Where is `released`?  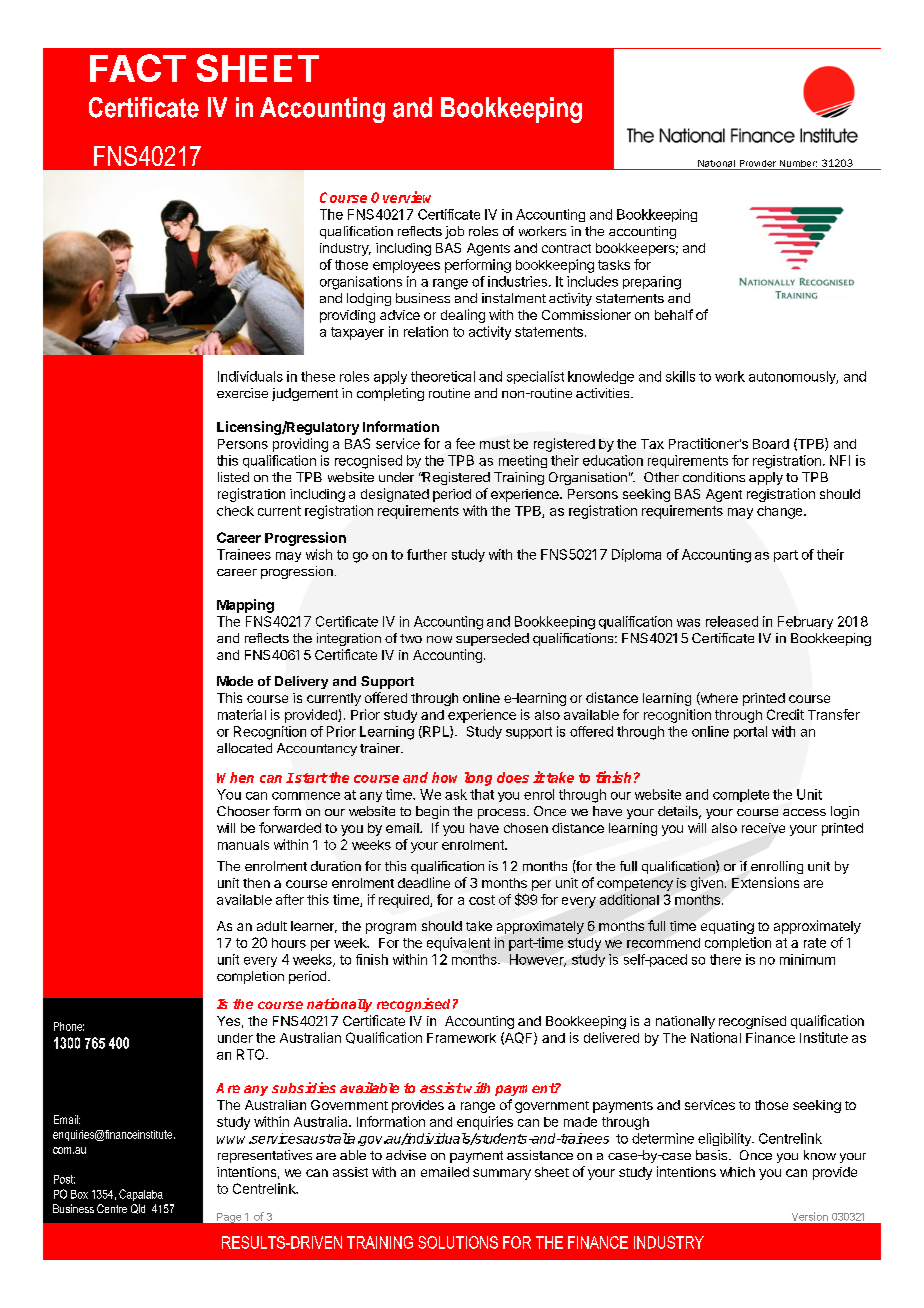
released is located at coordinates (732, 621).
